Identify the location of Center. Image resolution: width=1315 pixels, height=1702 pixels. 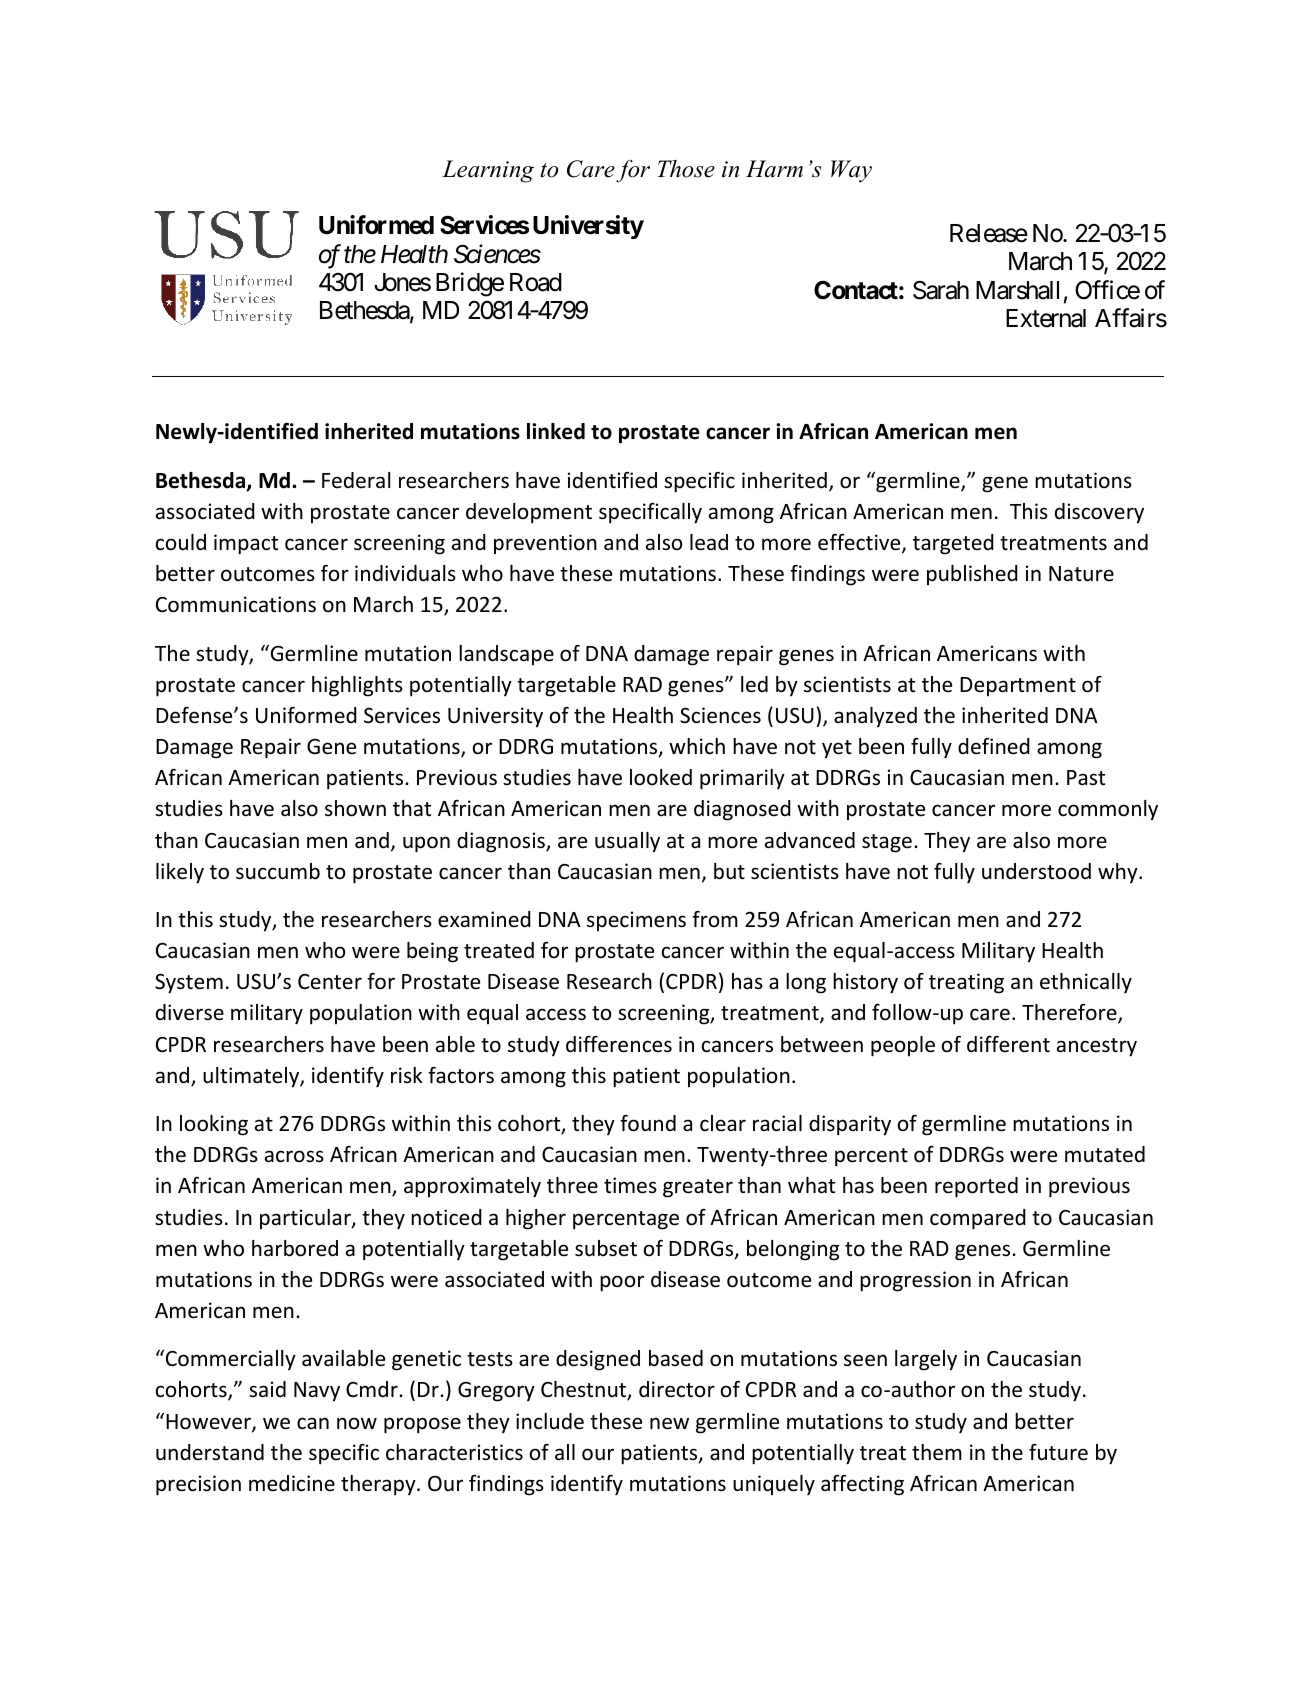
(330, 981).
